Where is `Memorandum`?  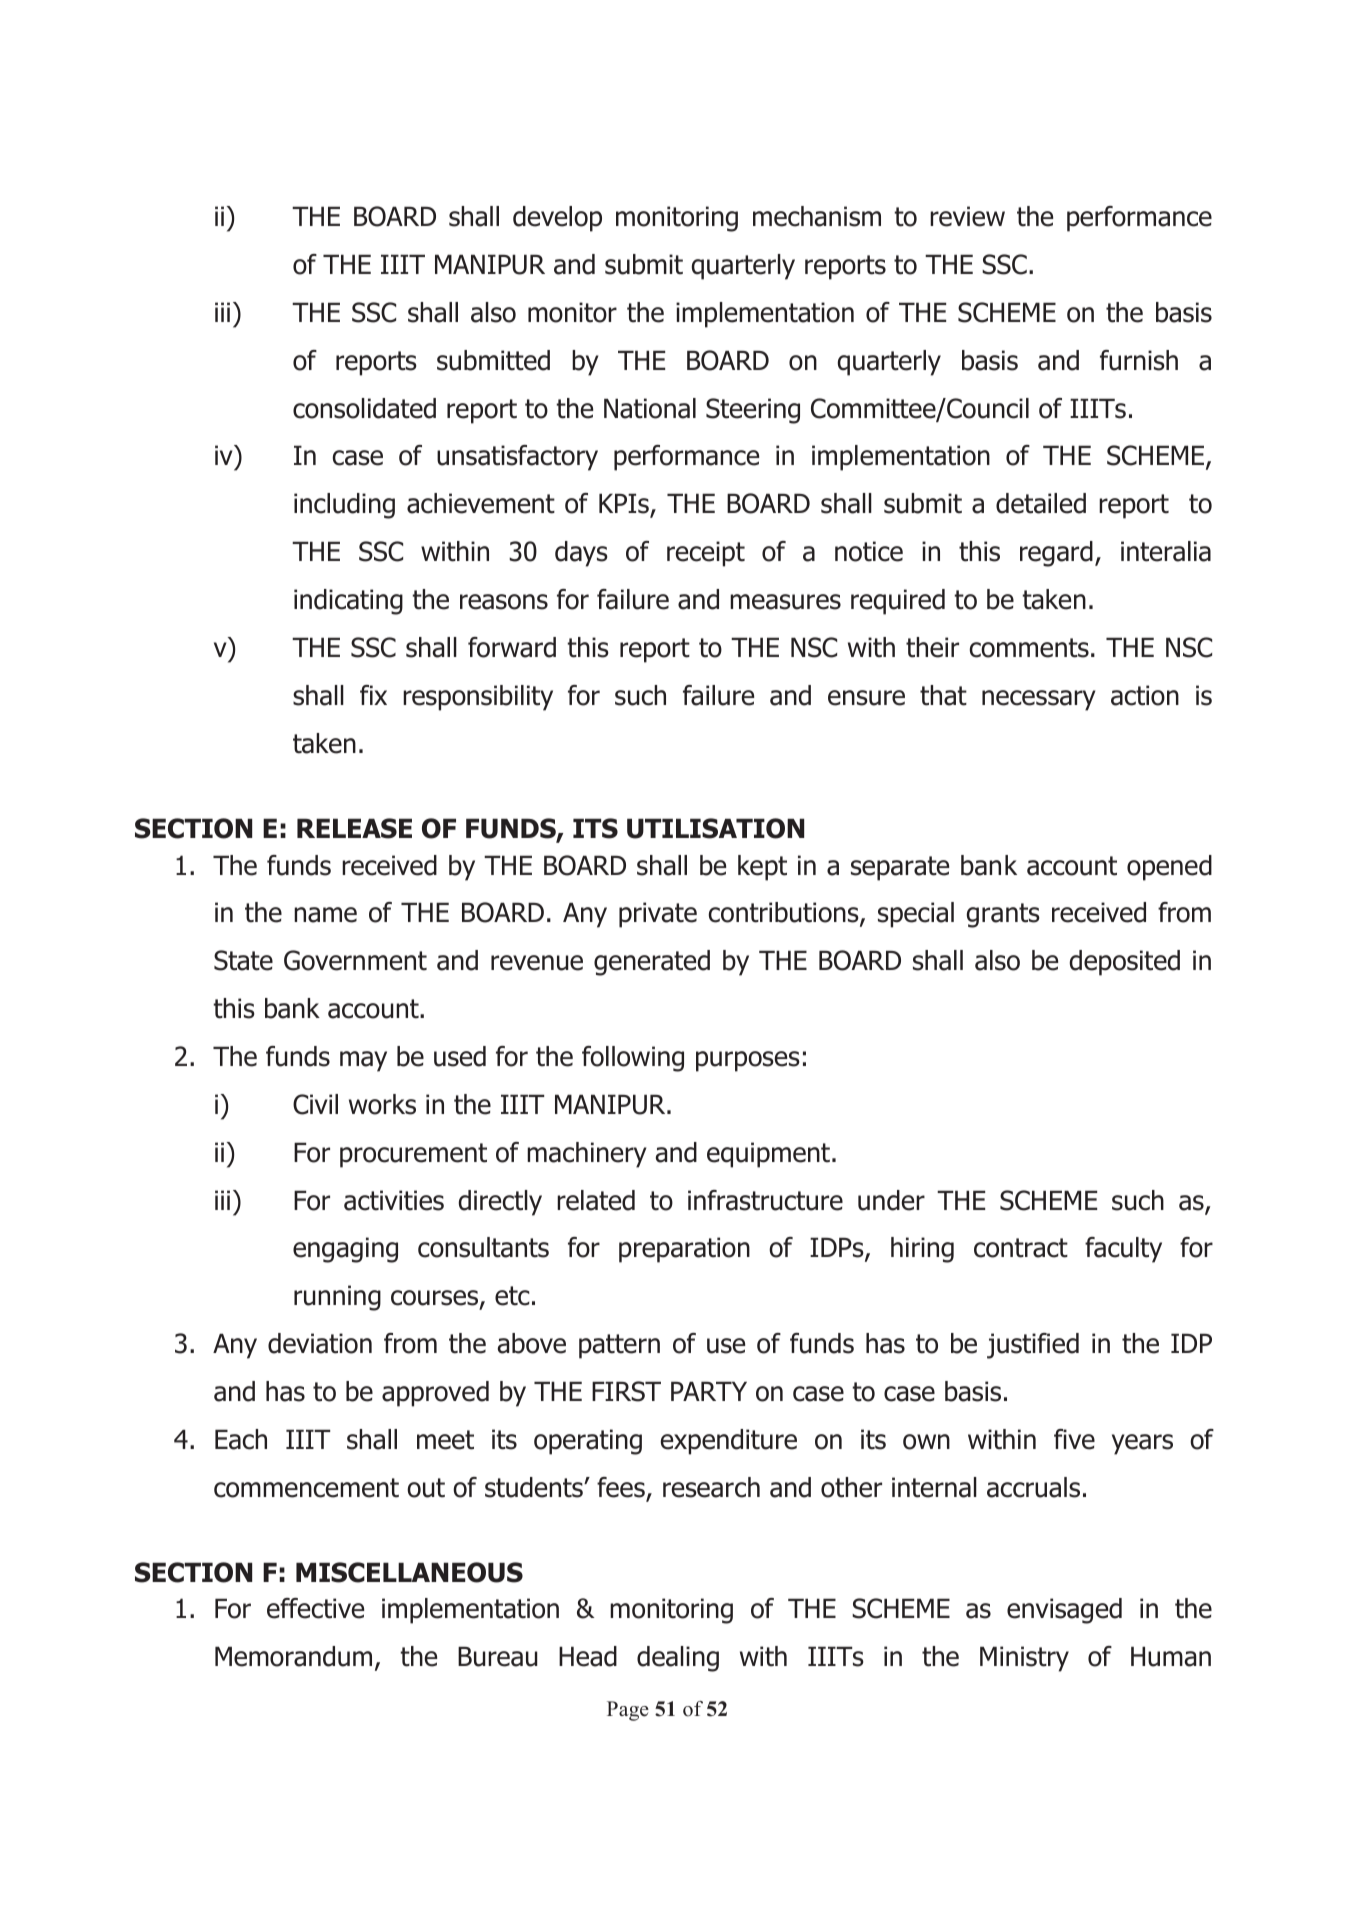 Memorandum is located at coordinates (293, 1656).
